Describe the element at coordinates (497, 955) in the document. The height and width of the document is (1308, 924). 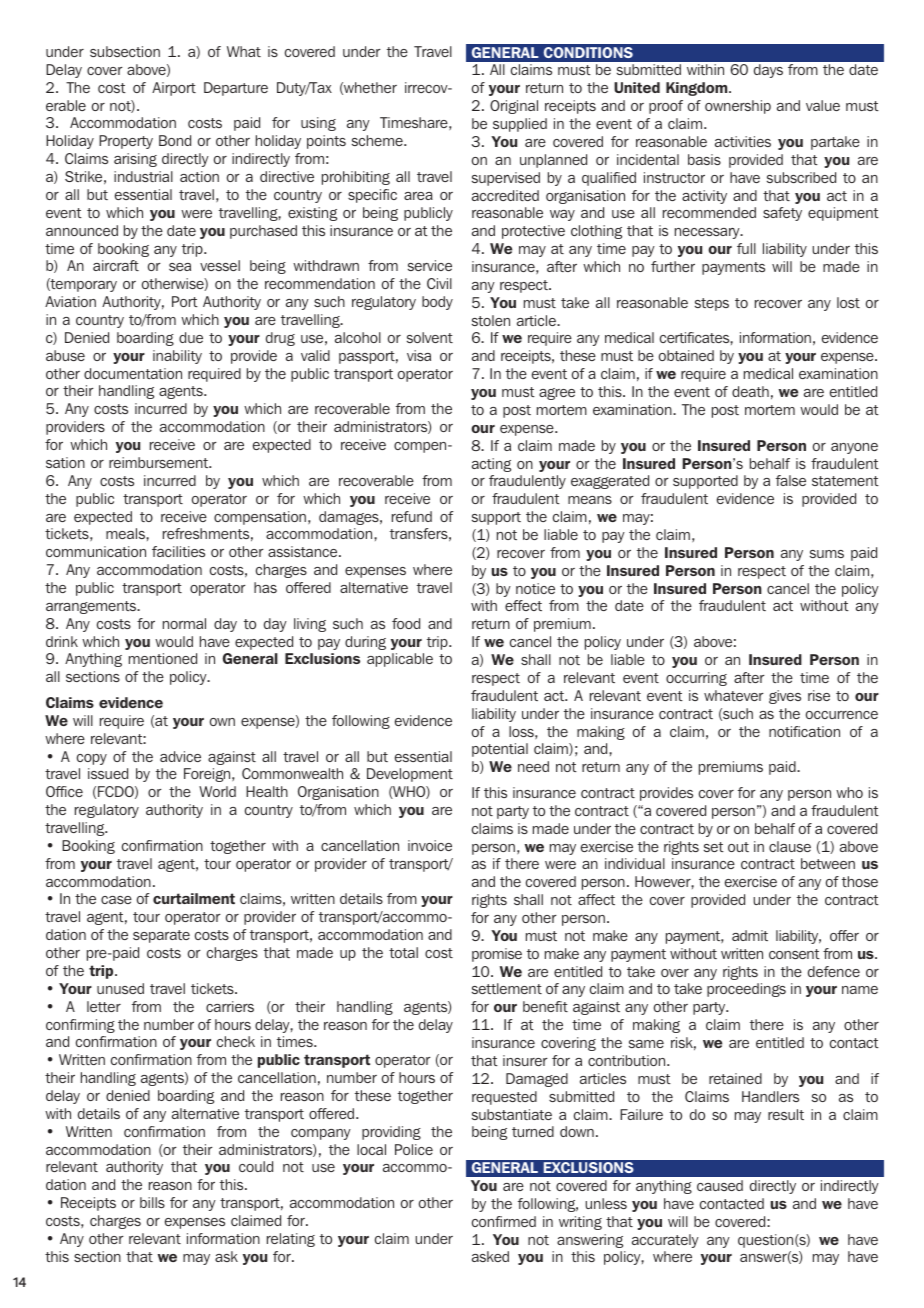
I see `promise` at that location.
